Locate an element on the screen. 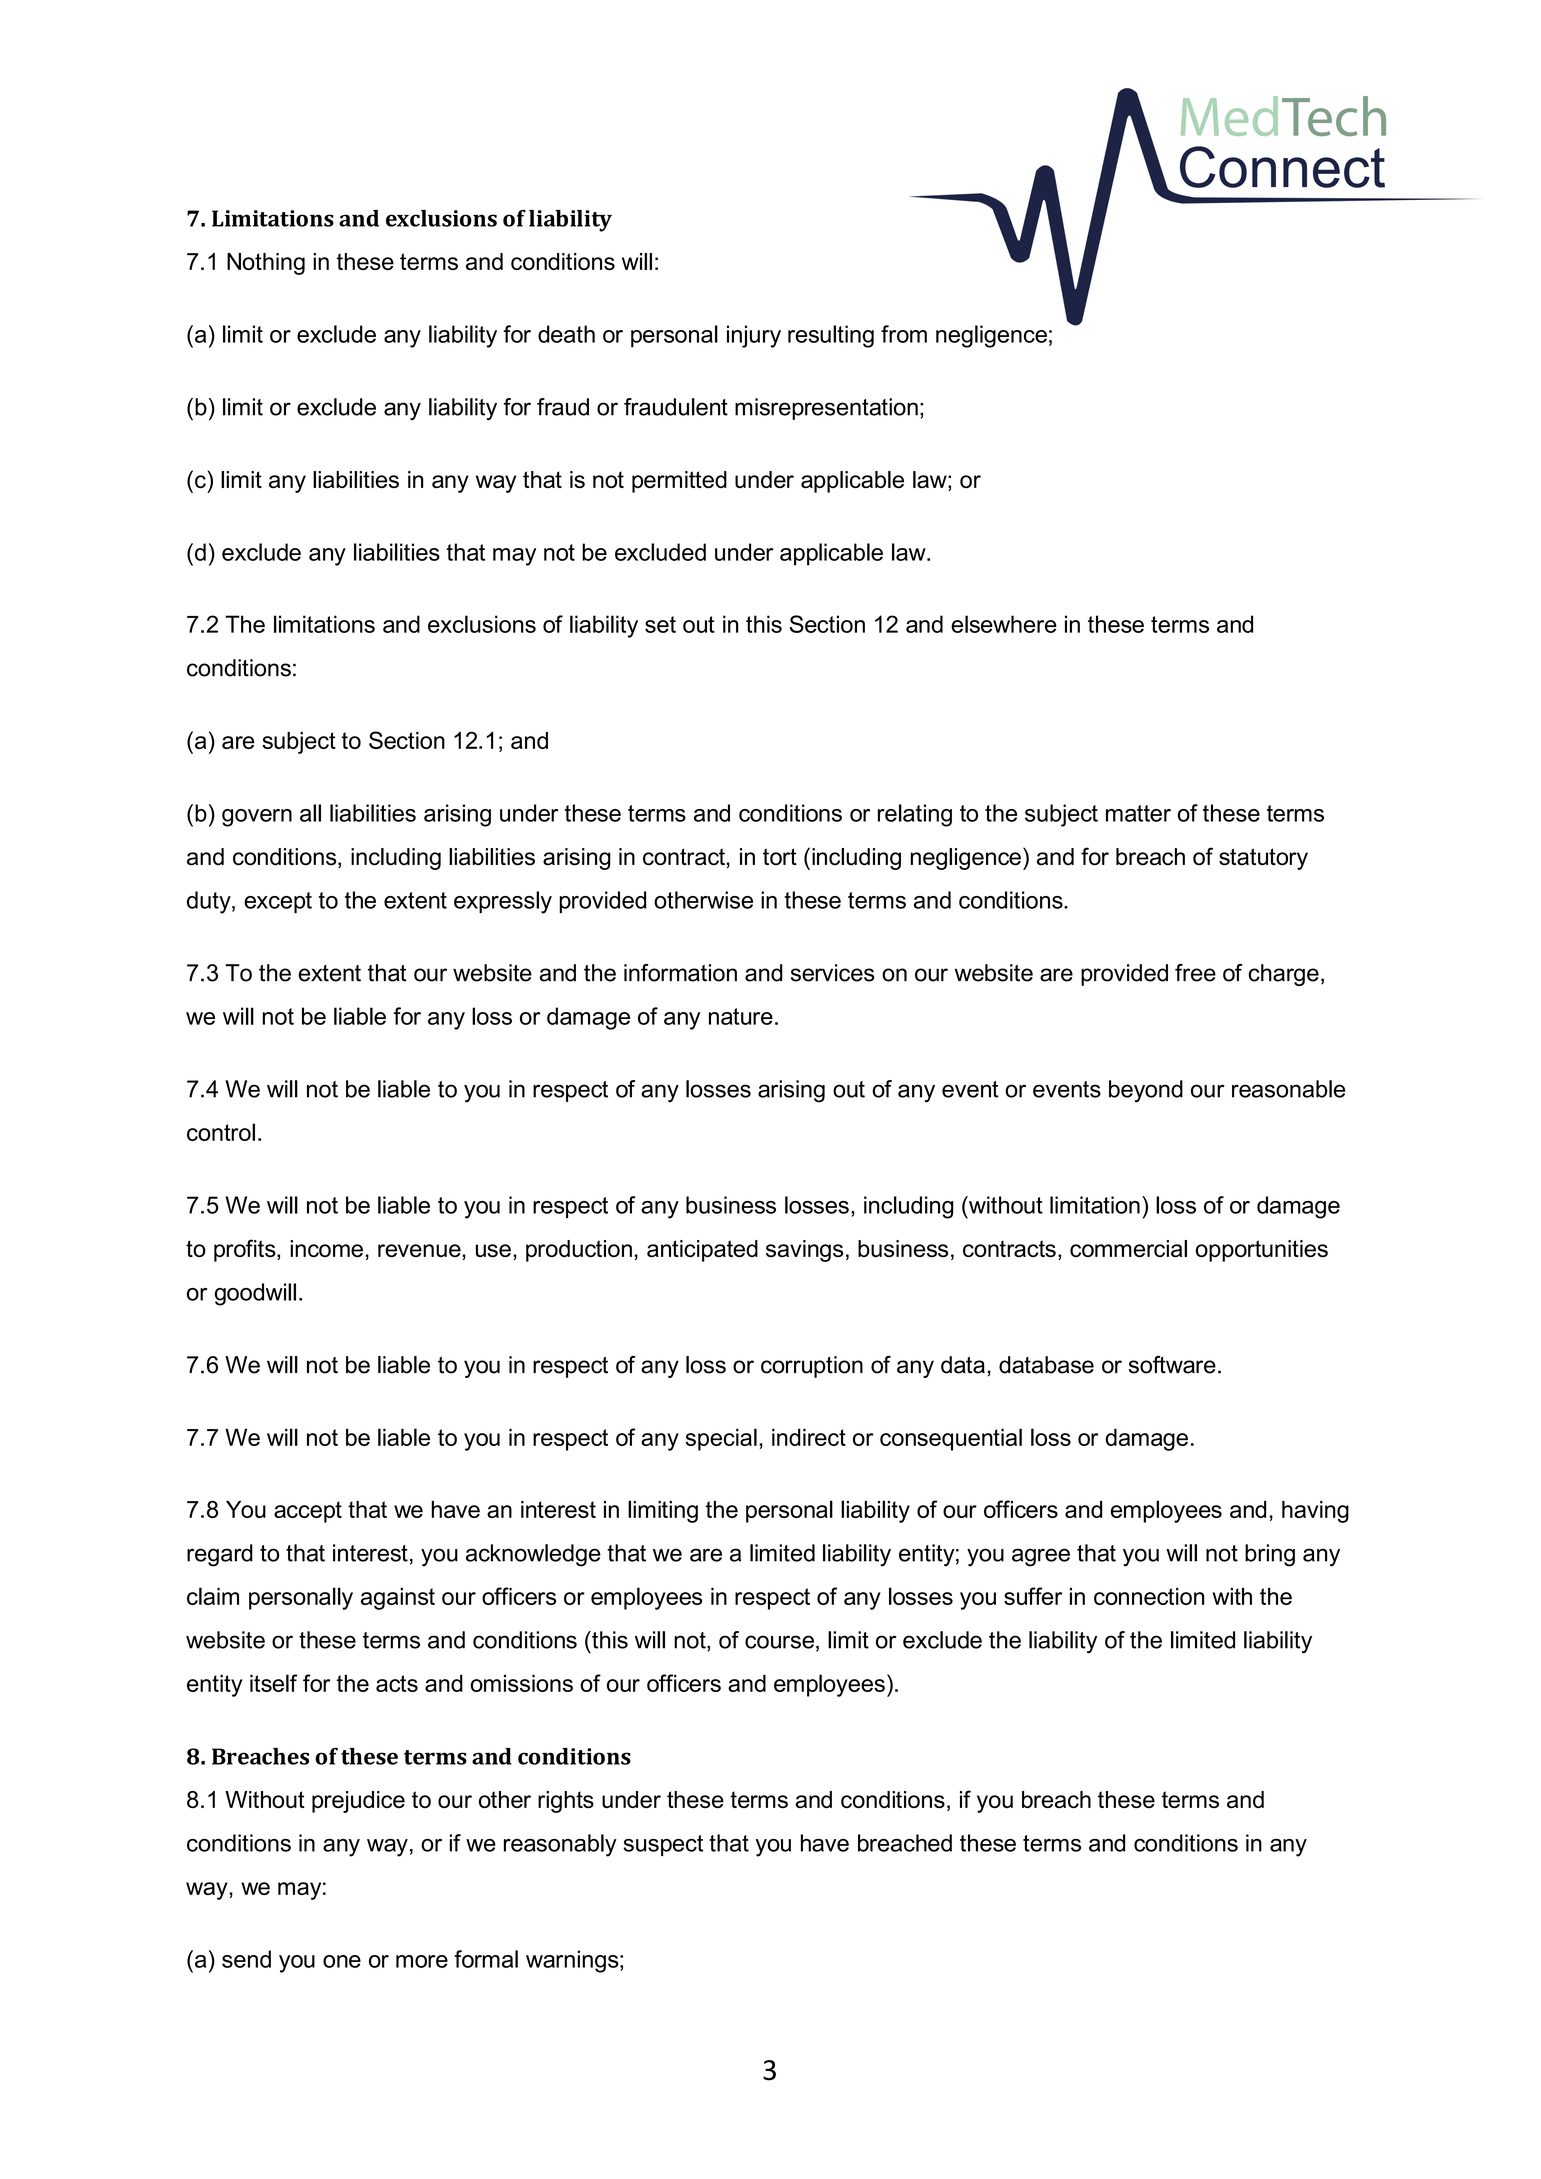 The width and height of the screenshot is (1541, 2179). software is located at coordinates (1172, 1365).
